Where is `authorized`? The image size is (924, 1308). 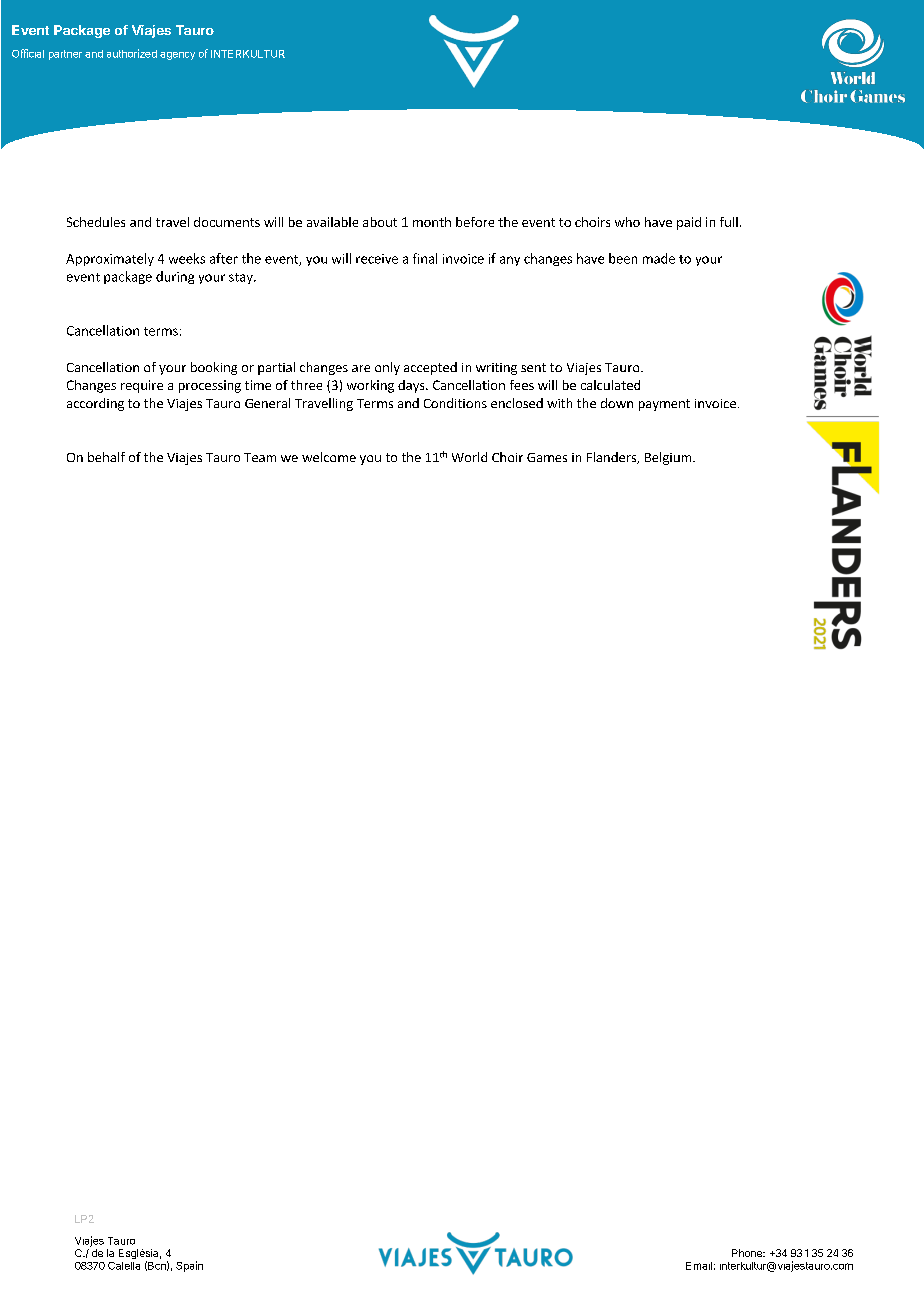
authorized is located at coordinates (132, 53).
